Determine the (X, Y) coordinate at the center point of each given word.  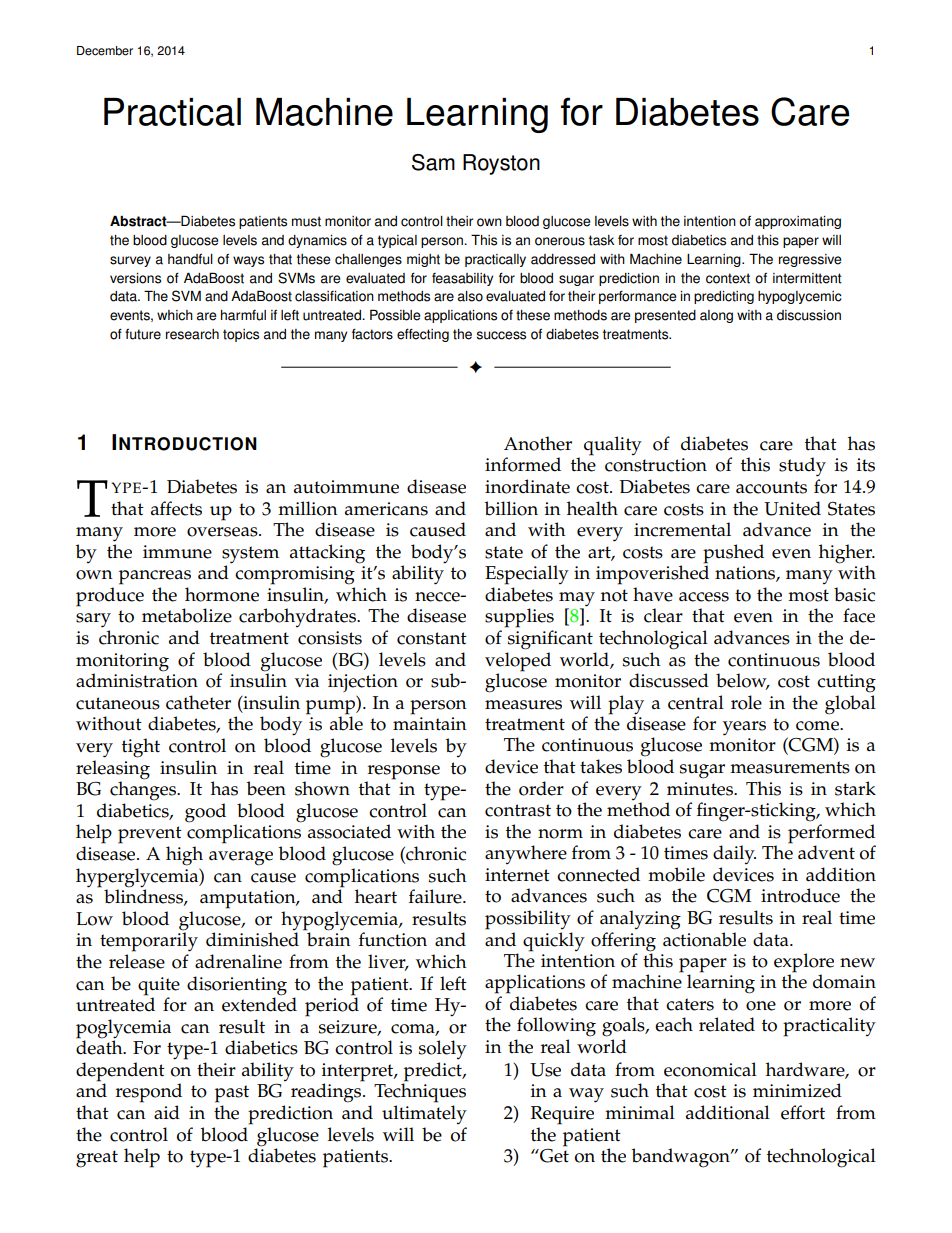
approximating (798, 222)
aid (167, 1112)
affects (176, 508)
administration (137, 679)
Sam (433, 162)
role (746, 702)
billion (511, 508)
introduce (800, 895)
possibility (528, 920)
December (105, 51)
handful (190, 259)
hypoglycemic (800, 297)
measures (523, 705)
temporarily (149, 941)
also (470, 296)
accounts (771, 487)
